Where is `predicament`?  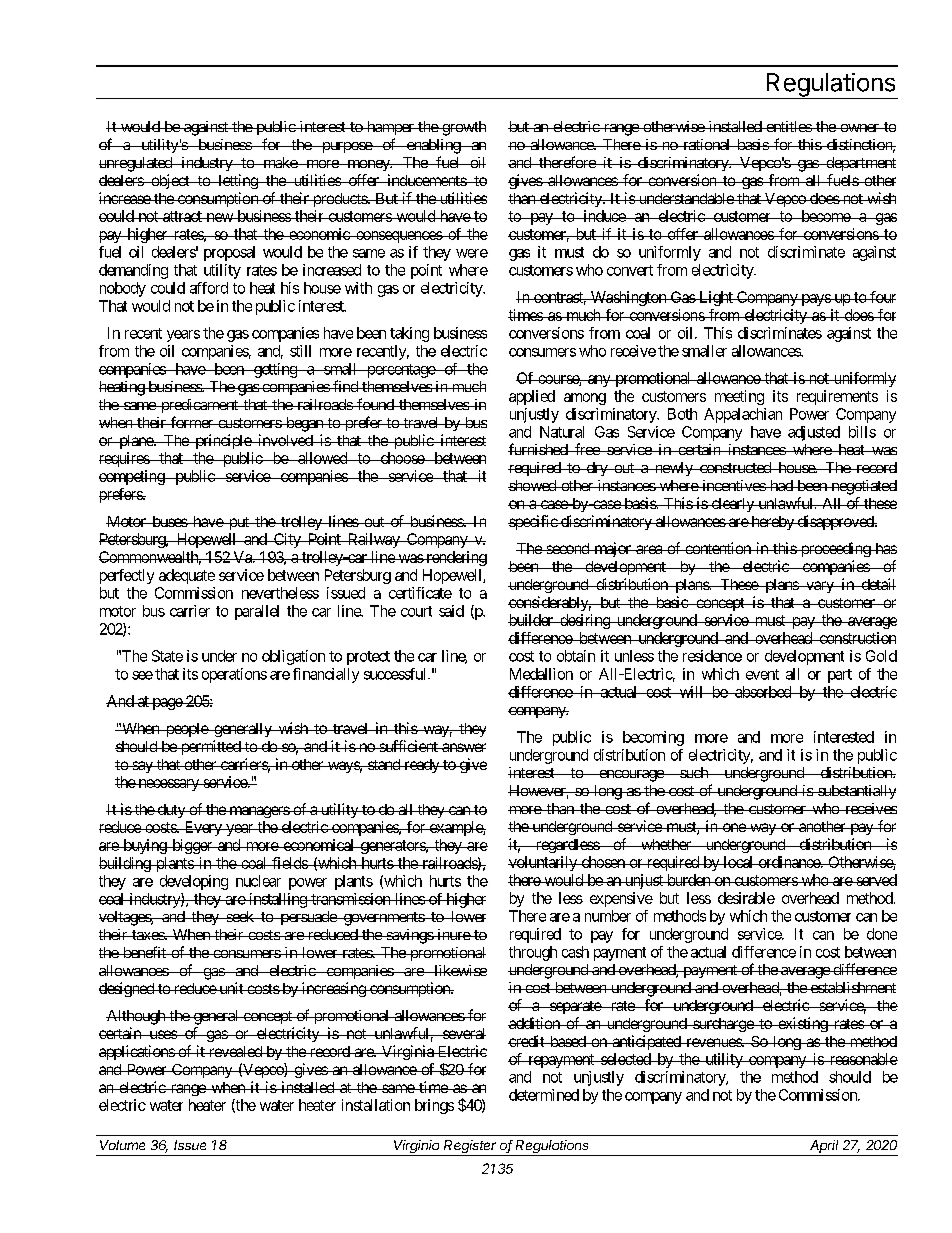 predicament is located at coordinates (199, 406).
